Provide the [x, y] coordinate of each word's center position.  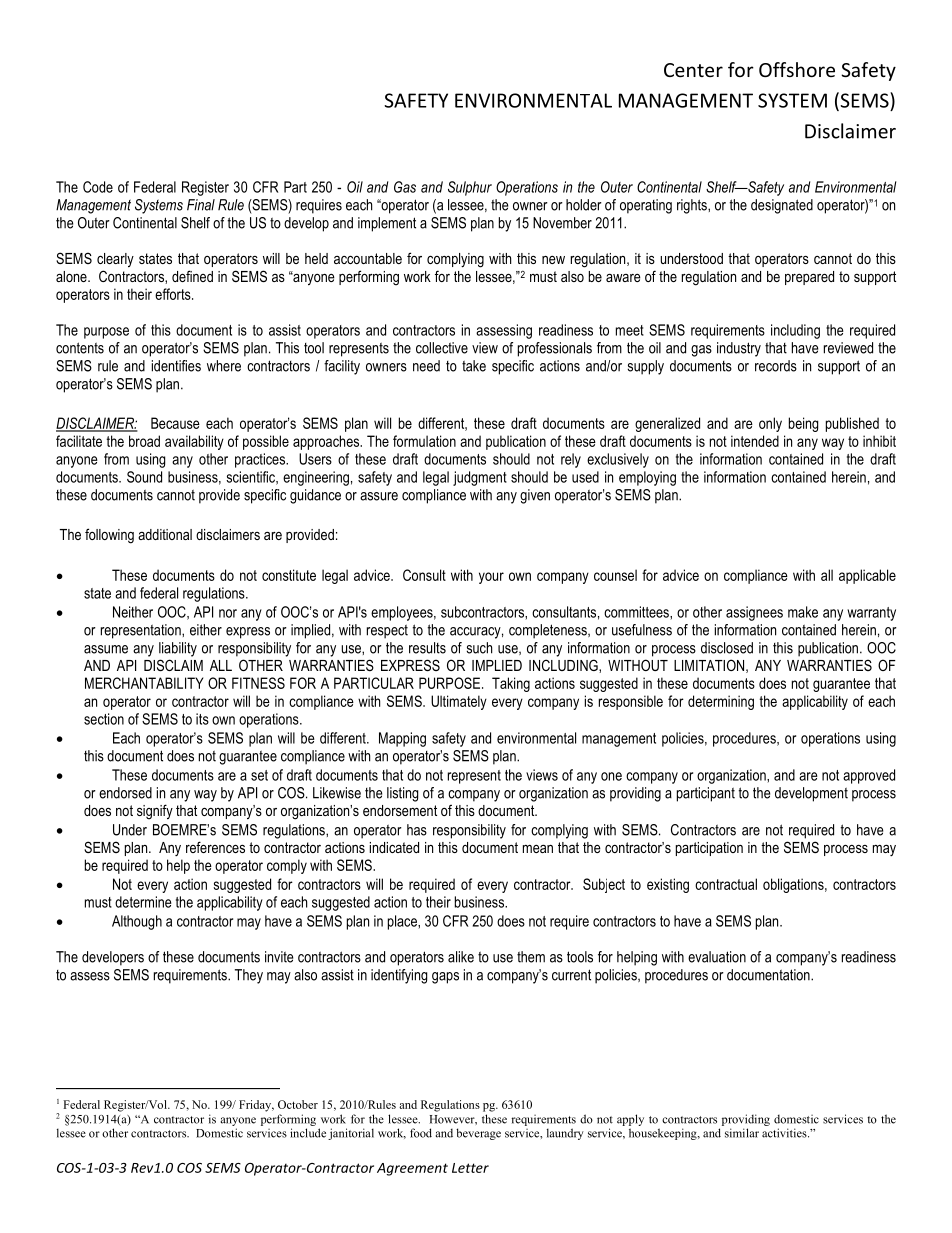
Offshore [797, 69]
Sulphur [470, 188]
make [803, 612]
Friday [256, 1106]
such [479, 648]
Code [98, 187]
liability [178, 649]
